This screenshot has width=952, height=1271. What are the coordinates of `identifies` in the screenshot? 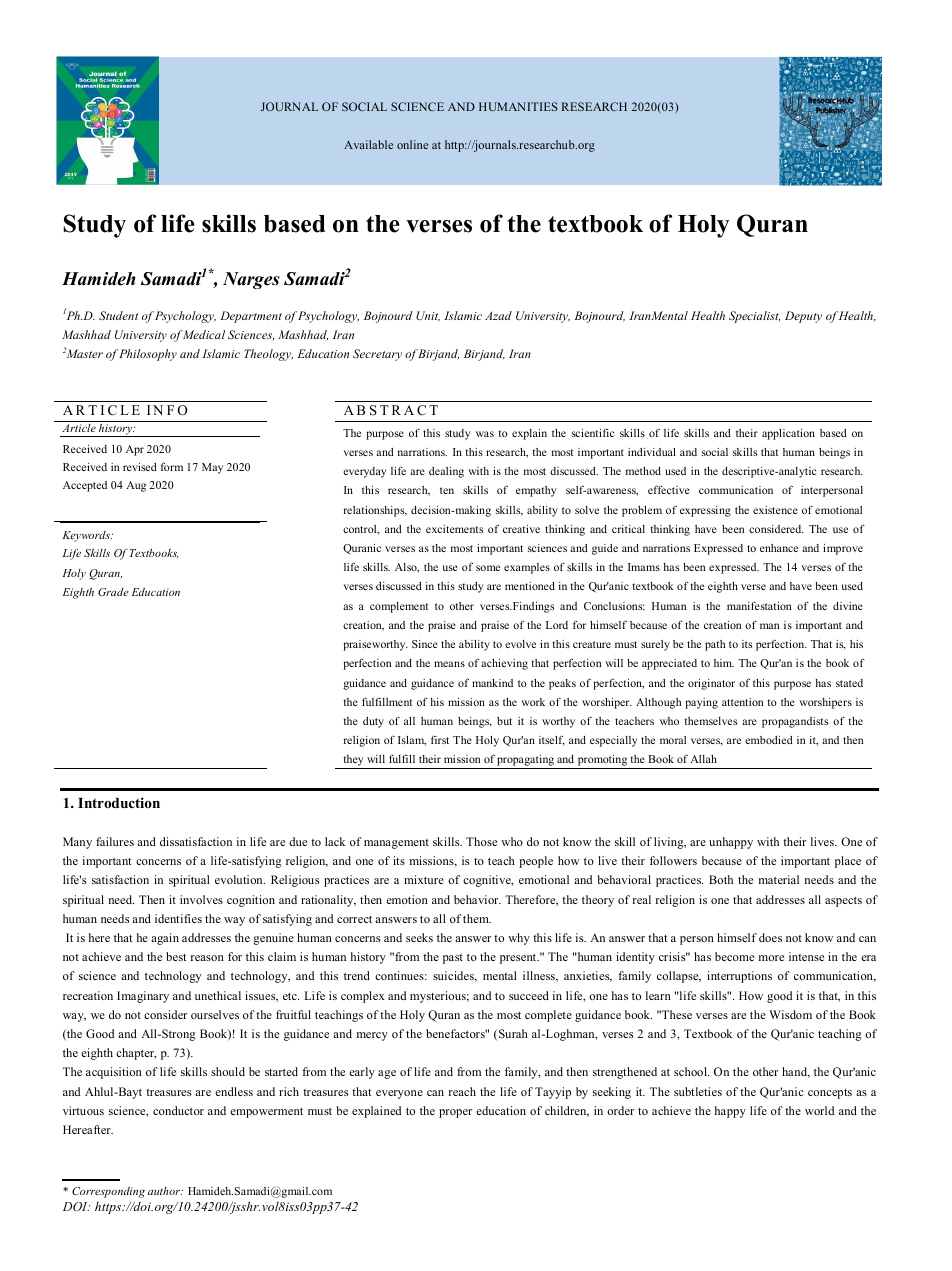 It's located at (178, 918).
